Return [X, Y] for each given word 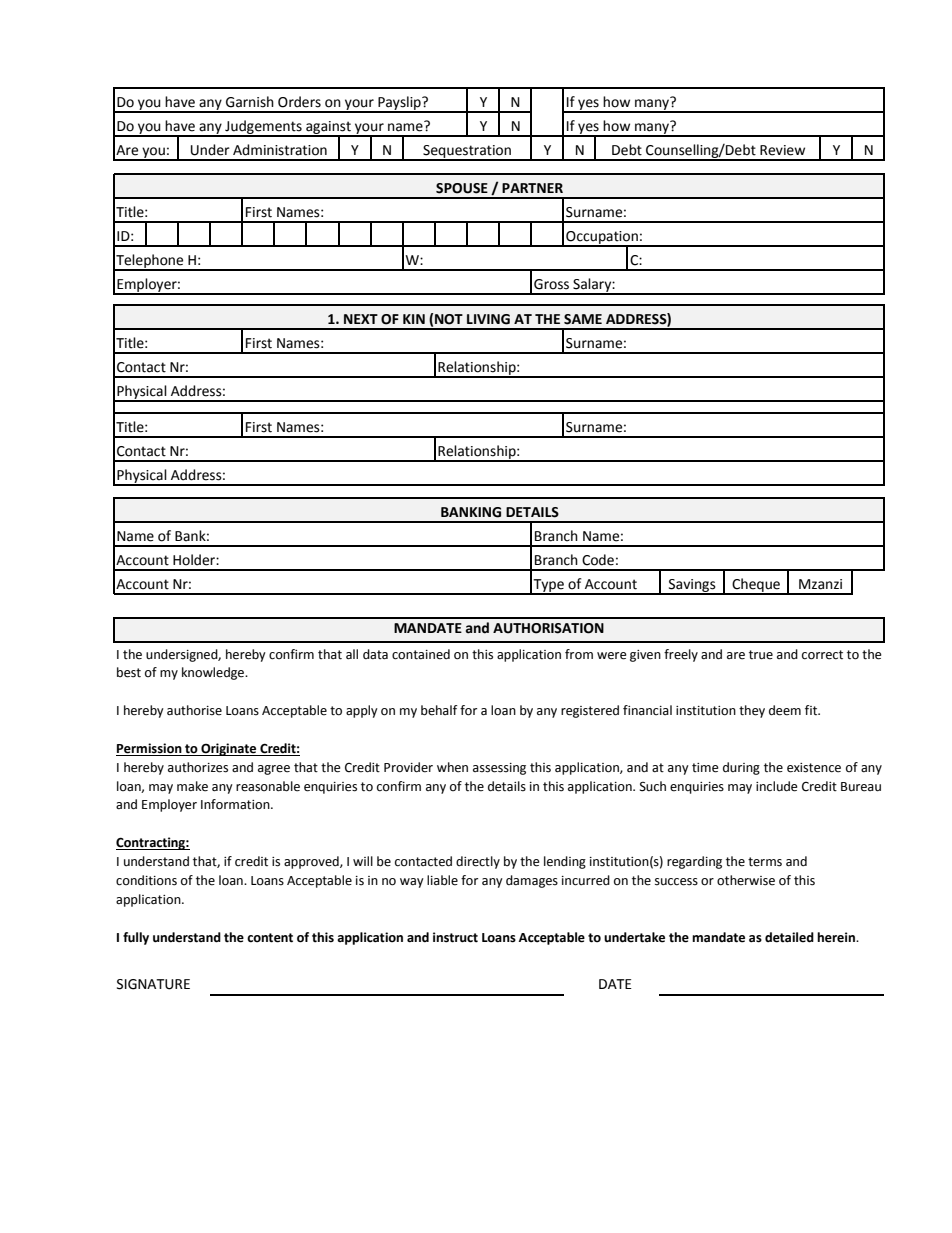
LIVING [488, 319]
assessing [499, 769]
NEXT [361, 319]
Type [549, 586]
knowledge [214, 673]
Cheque [756, 586]
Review [782, 150]
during [741, 768]
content [270, 938]
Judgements [263, 128]
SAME [583, 319]
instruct [455, 937]
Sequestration [467, 152]
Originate [229, 749]
